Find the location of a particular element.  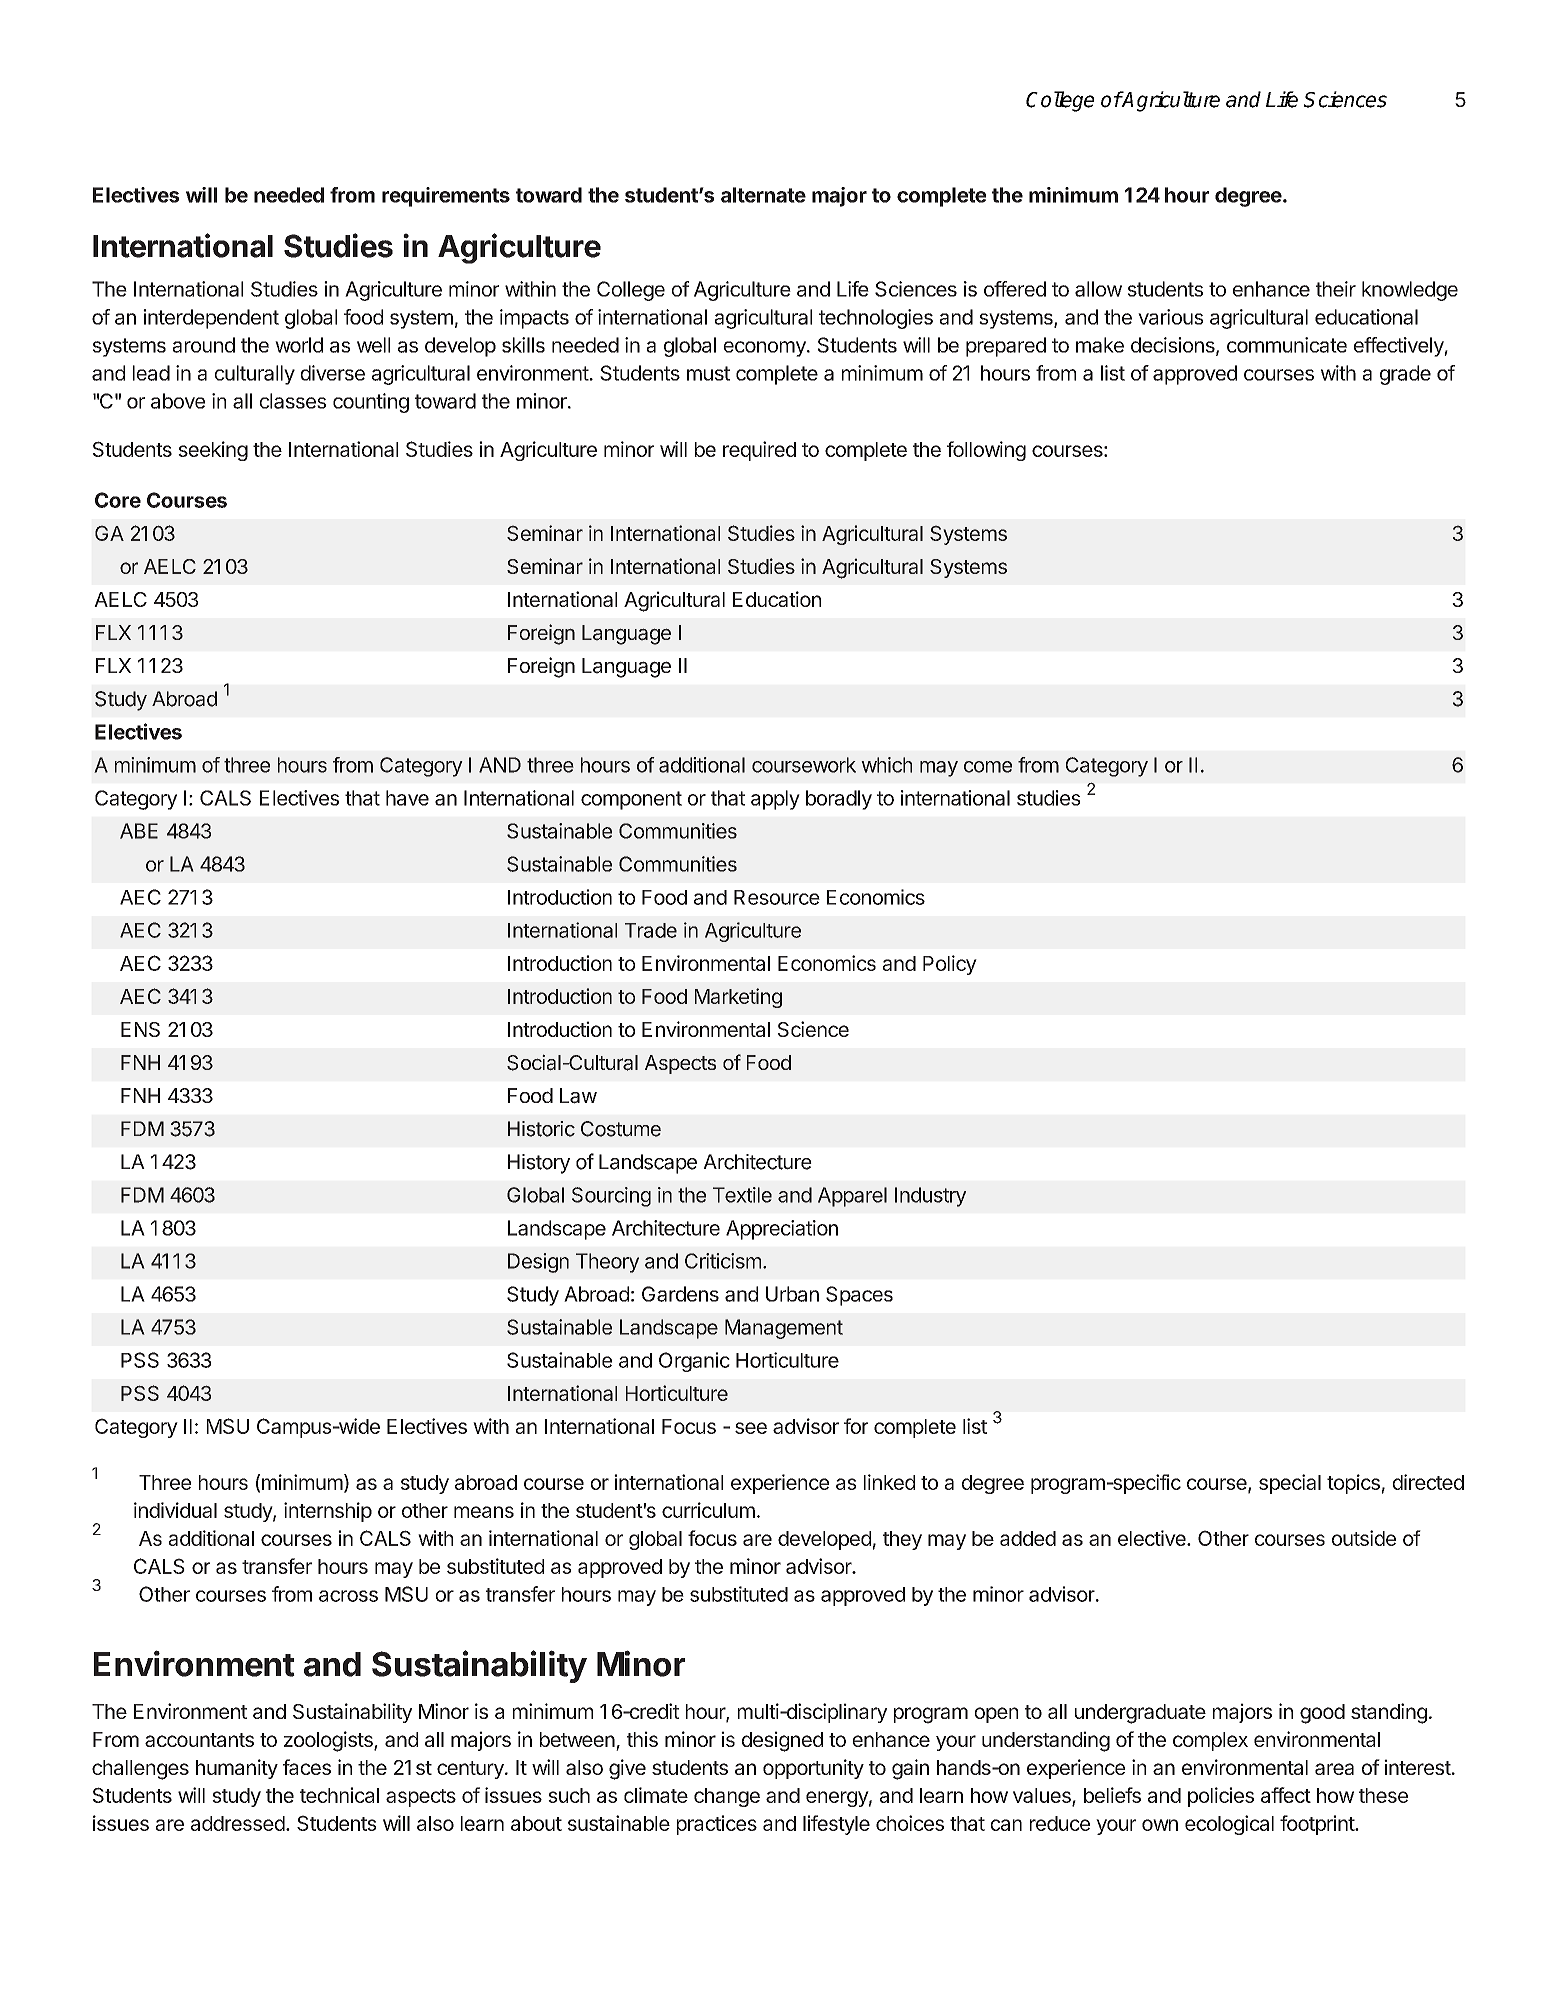

come is located at coordinates (988, 767).
